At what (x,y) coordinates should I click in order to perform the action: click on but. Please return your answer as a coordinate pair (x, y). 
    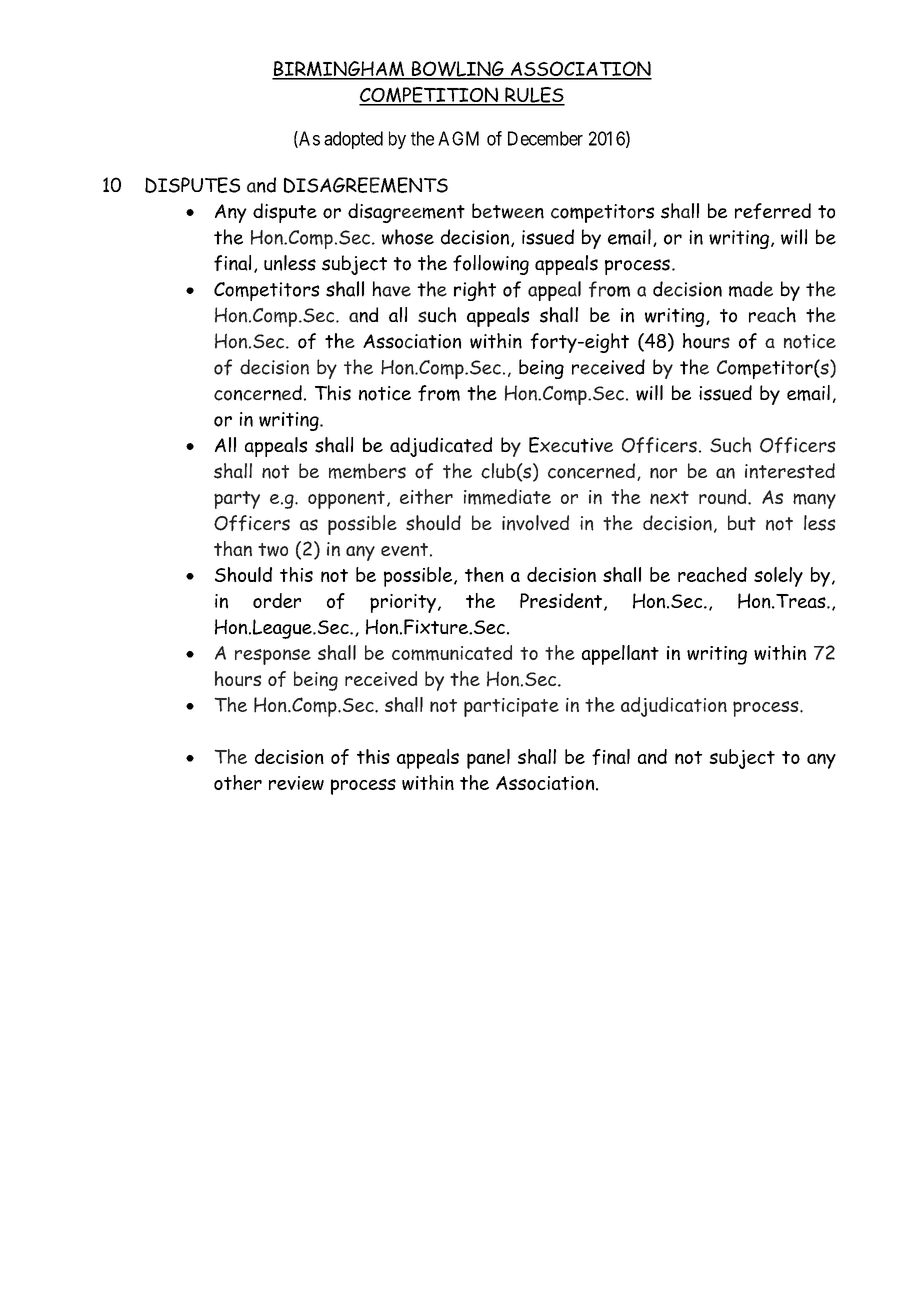
    Looking at the image, I should click on (742, 523).
